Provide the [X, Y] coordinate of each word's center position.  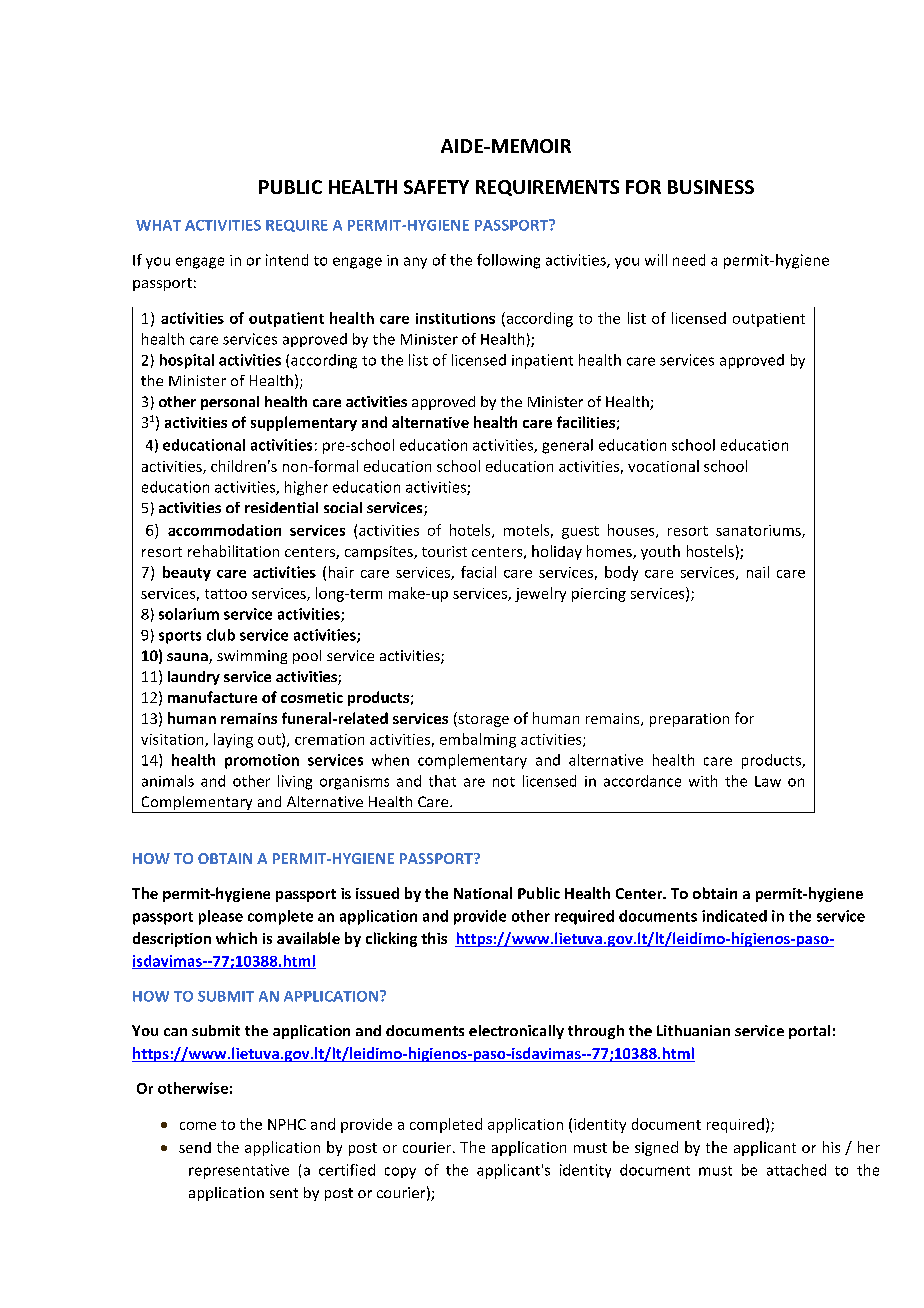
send [195, 1147]
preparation [689, 720]
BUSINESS [711, 187]
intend [287, 260]
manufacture [212, 697]
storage [482, 719]
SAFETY [436, 187]
